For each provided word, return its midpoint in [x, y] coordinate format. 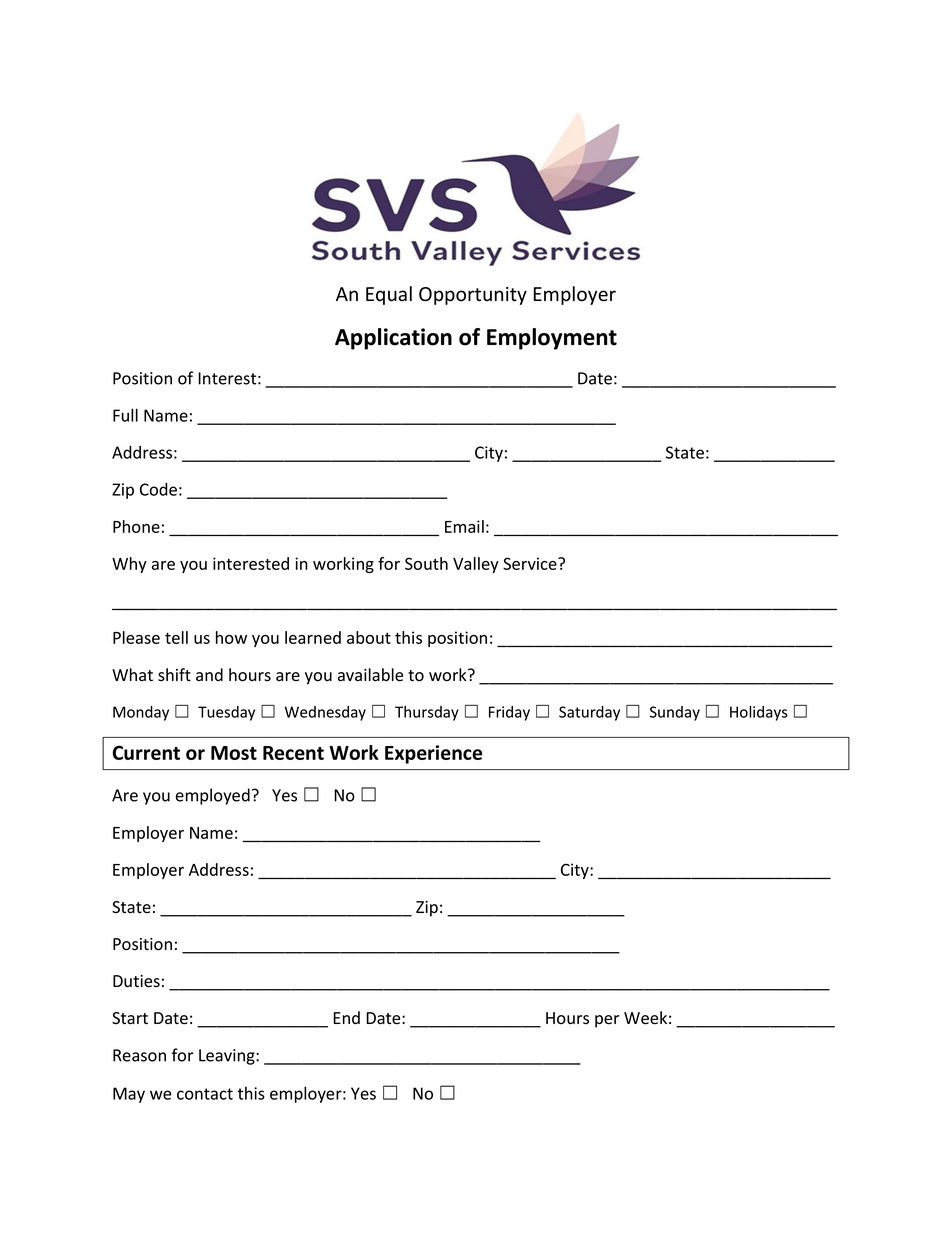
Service [531, 563]
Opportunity [473, 296]
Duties [136, 981]
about [369, 637]
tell [176, 637]
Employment [552, 339]
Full [125, 415]
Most [234, 753]
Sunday [675, 713]
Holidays [759, 713]
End [346, 1018]
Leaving [228, 1057]
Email [464, 526]
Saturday [589, 713]
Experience [433, 754]
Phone [136, 526]
